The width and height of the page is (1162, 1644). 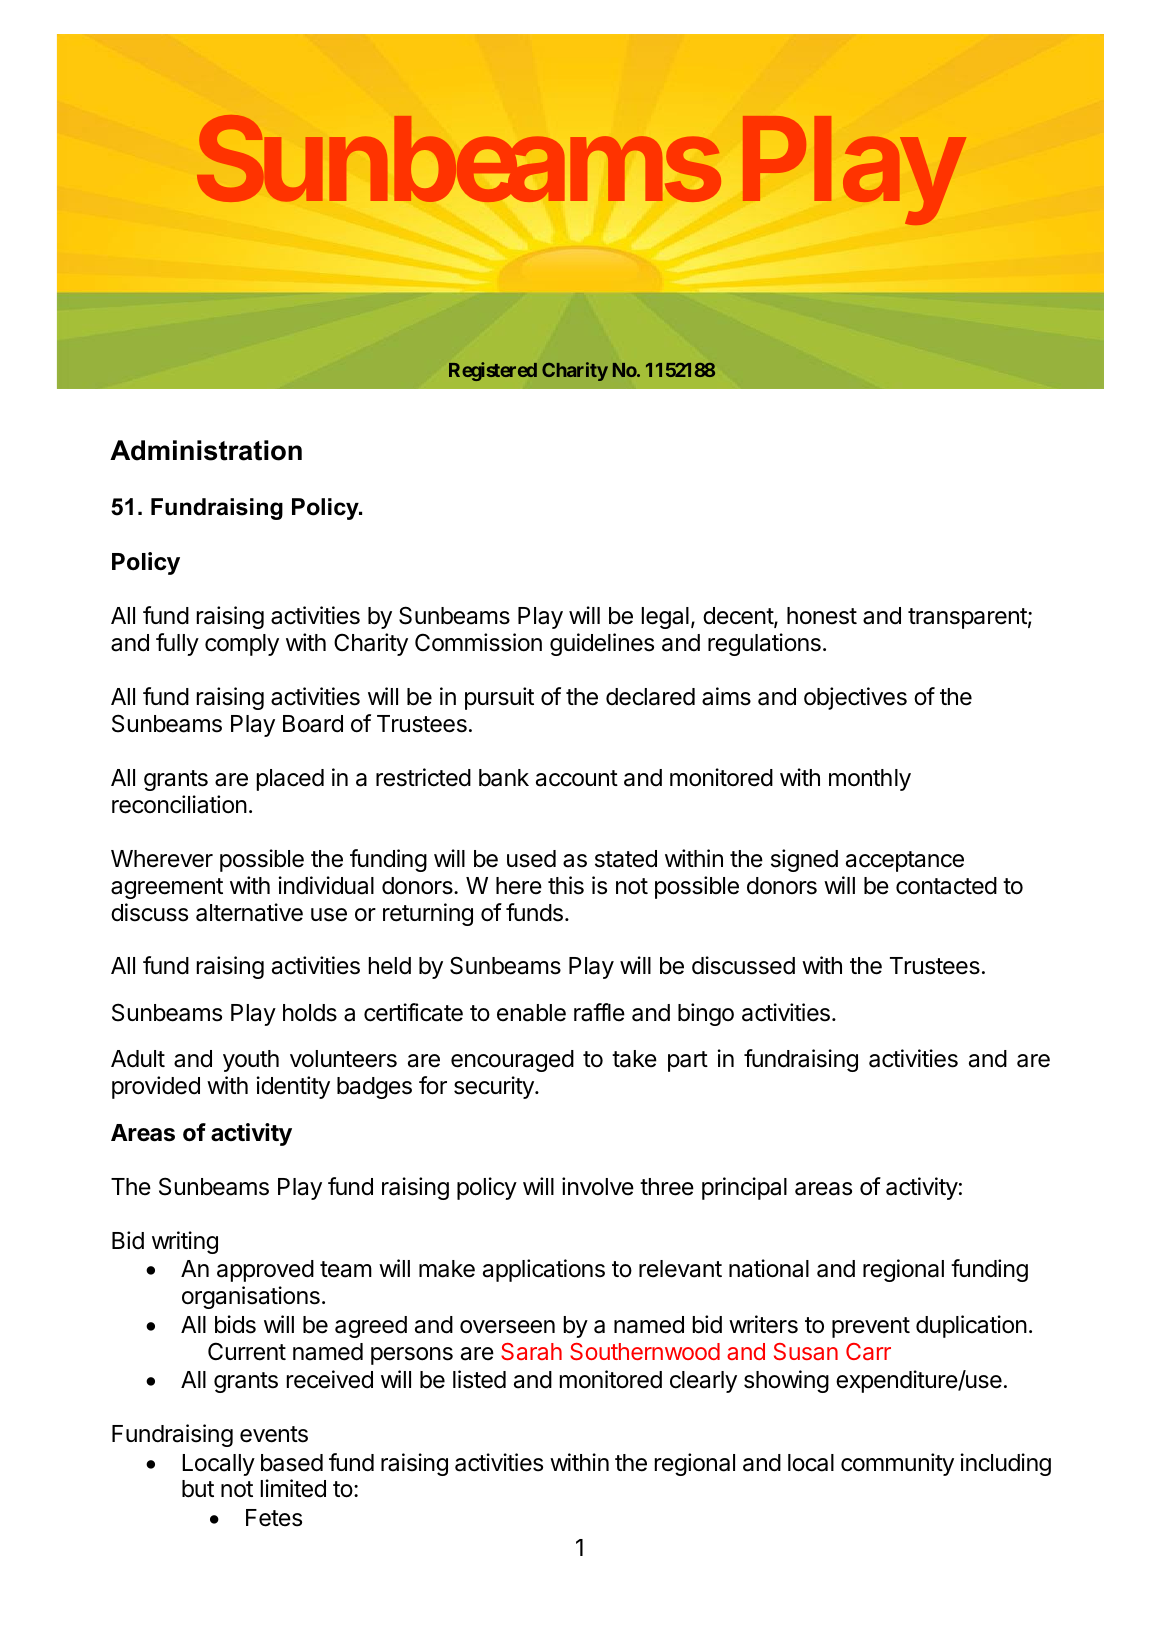 What do you see at coordinates (946, 886) in the page?
I see `contacted` at bounding box center [946, 886].
